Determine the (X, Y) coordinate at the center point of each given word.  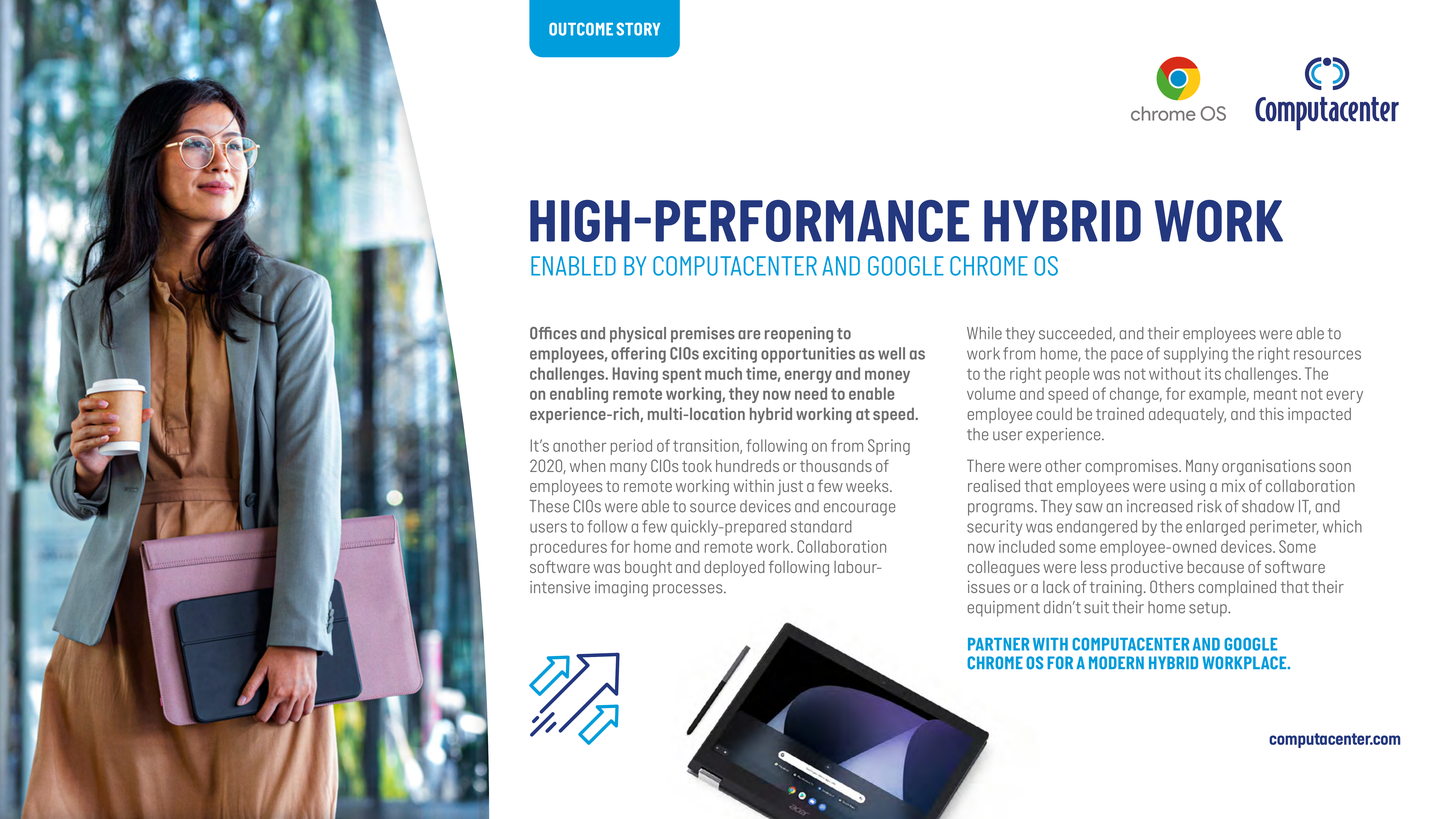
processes (689, 590)
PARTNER (998, 644)
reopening (799, 334)
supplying (1196, 355)
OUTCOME (581, 29)
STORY (638, 29)
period (631, 447)
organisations (1269, 467)
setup (1209, 609)
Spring (889, 447)
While (984, 333)
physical (638, 334)
